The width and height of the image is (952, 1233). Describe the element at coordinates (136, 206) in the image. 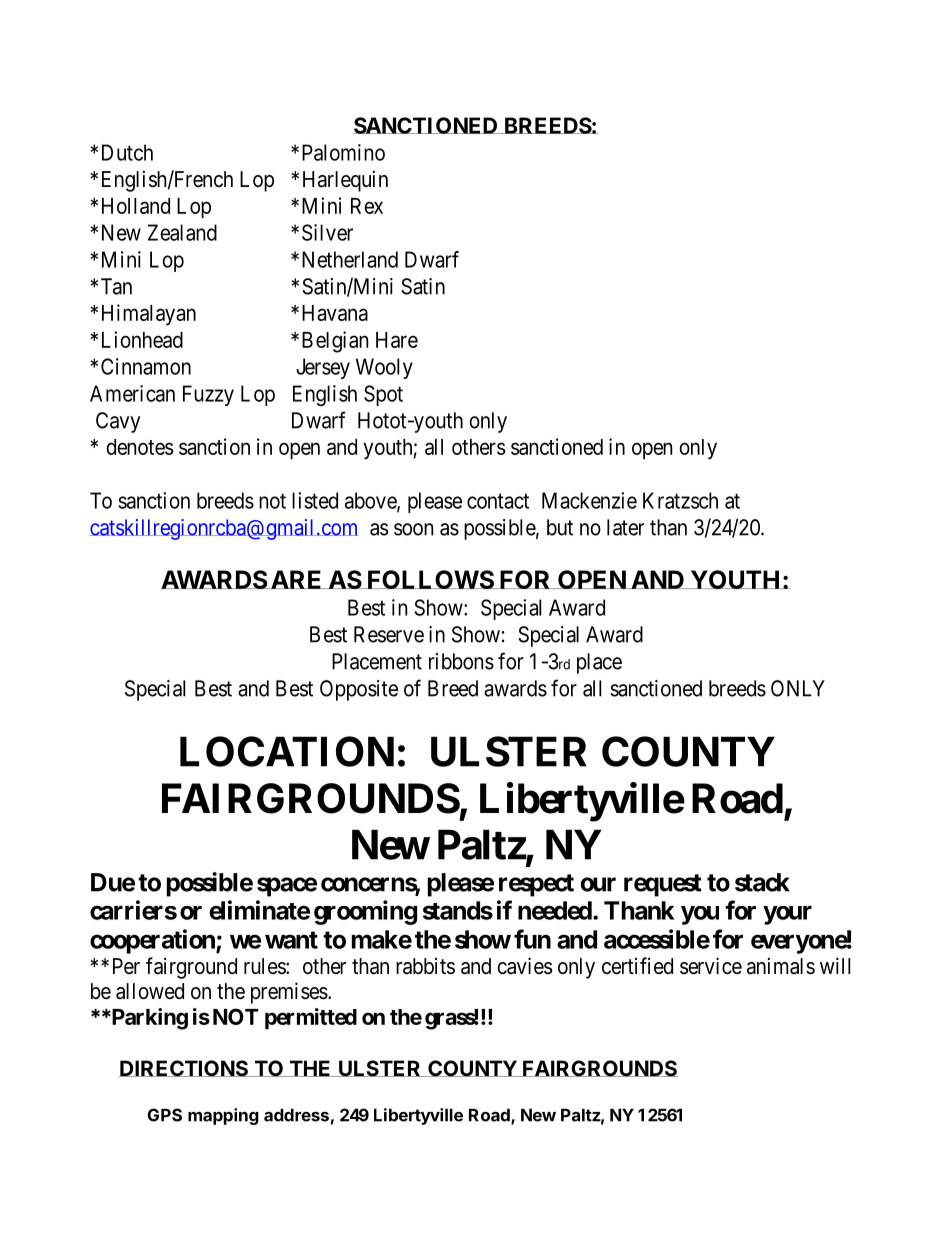

I see `Holland` at that location.
